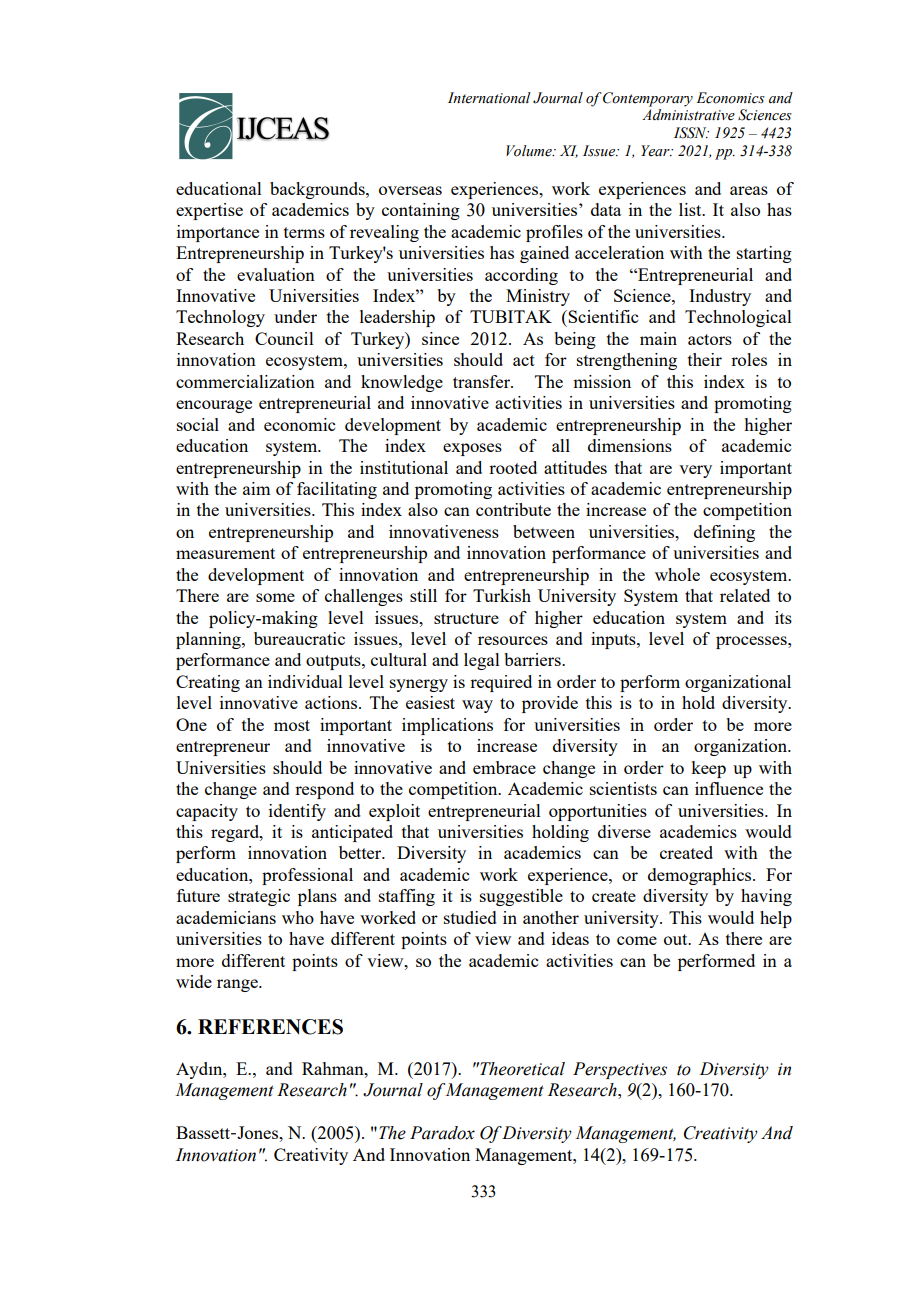 This screenshot has width=924, height=1308. I want to click on backgrounds, so click(318, 190).
